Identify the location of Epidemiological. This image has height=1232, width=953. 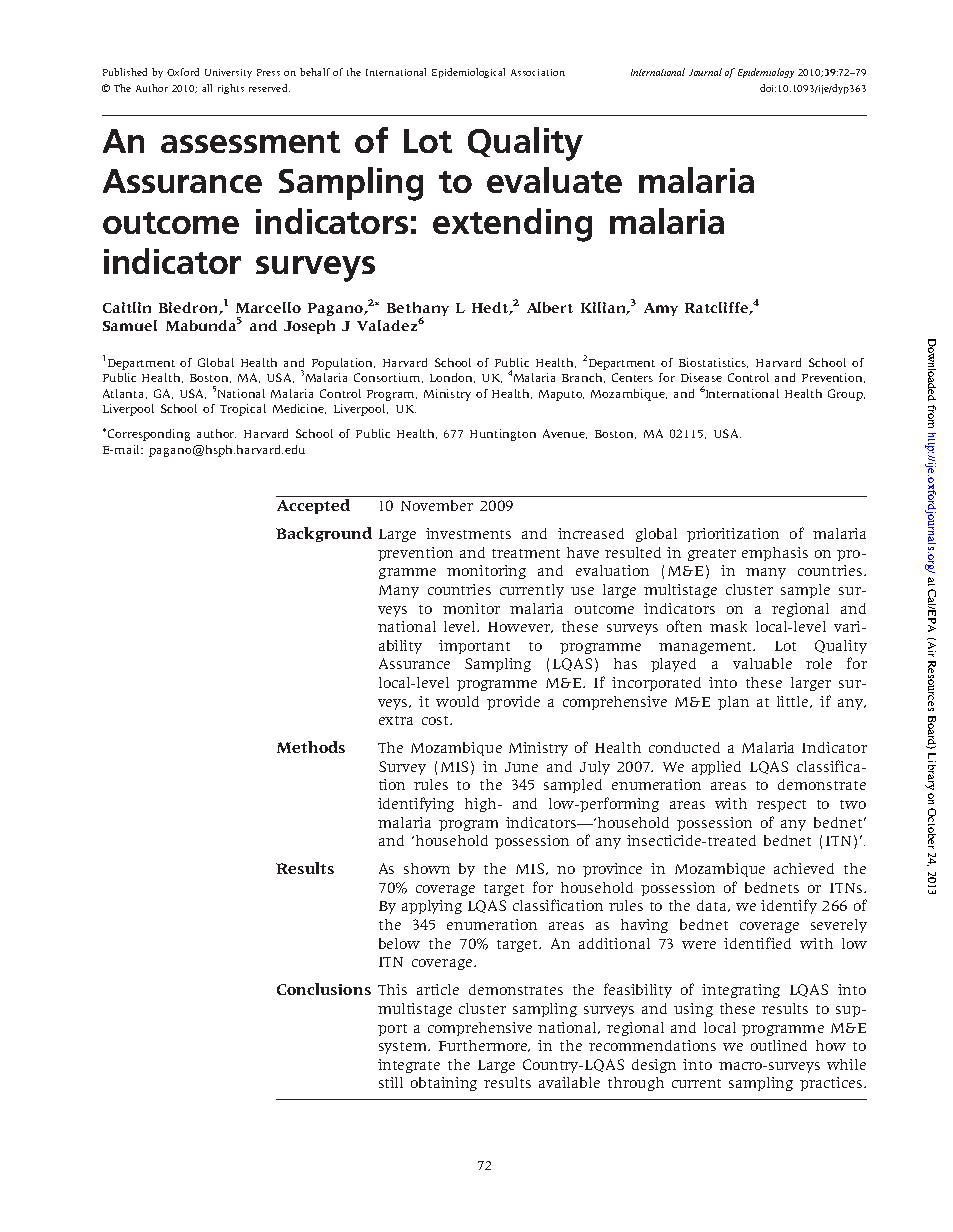
(468, 73).
